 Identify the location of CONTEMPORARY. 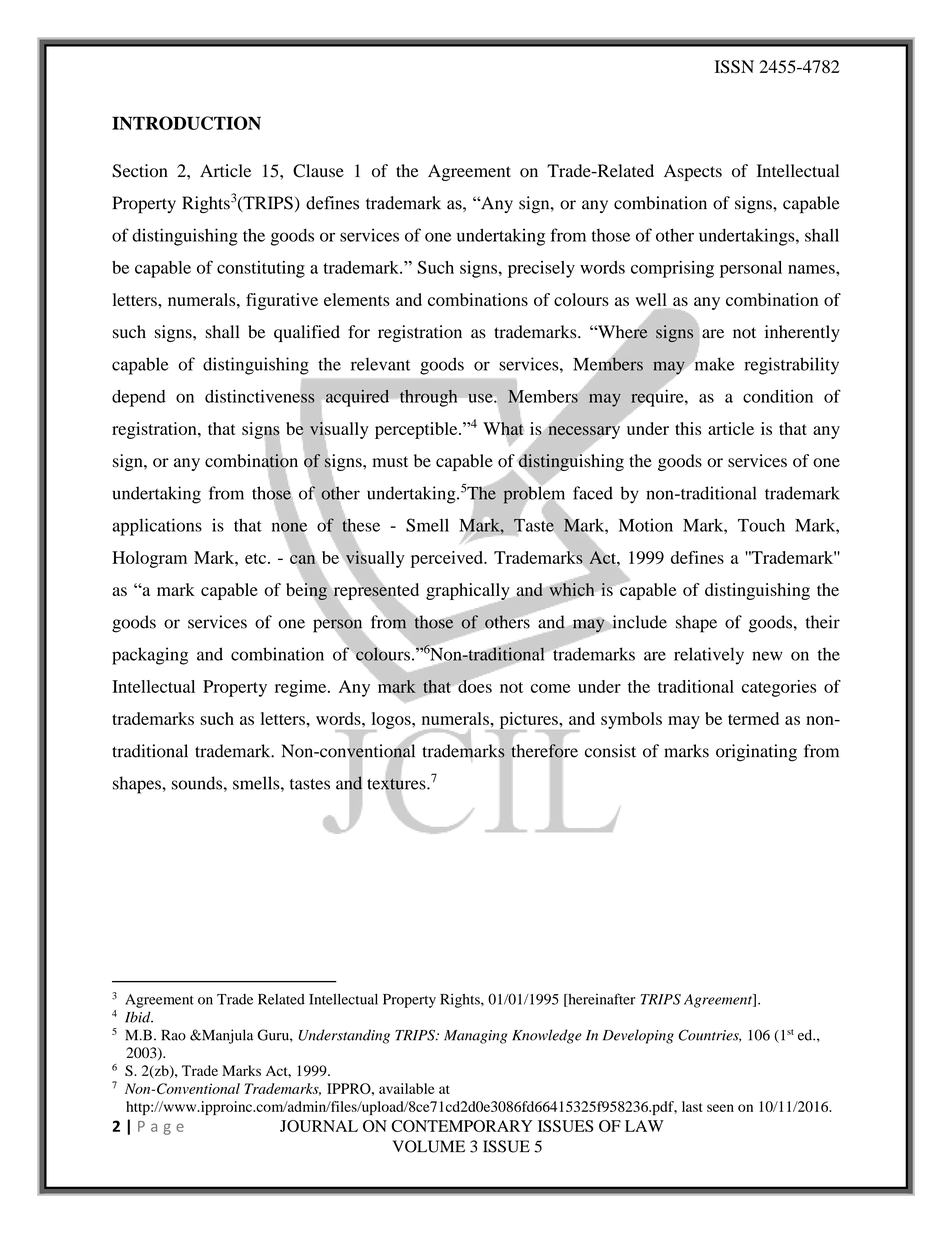
(462, 1126).
